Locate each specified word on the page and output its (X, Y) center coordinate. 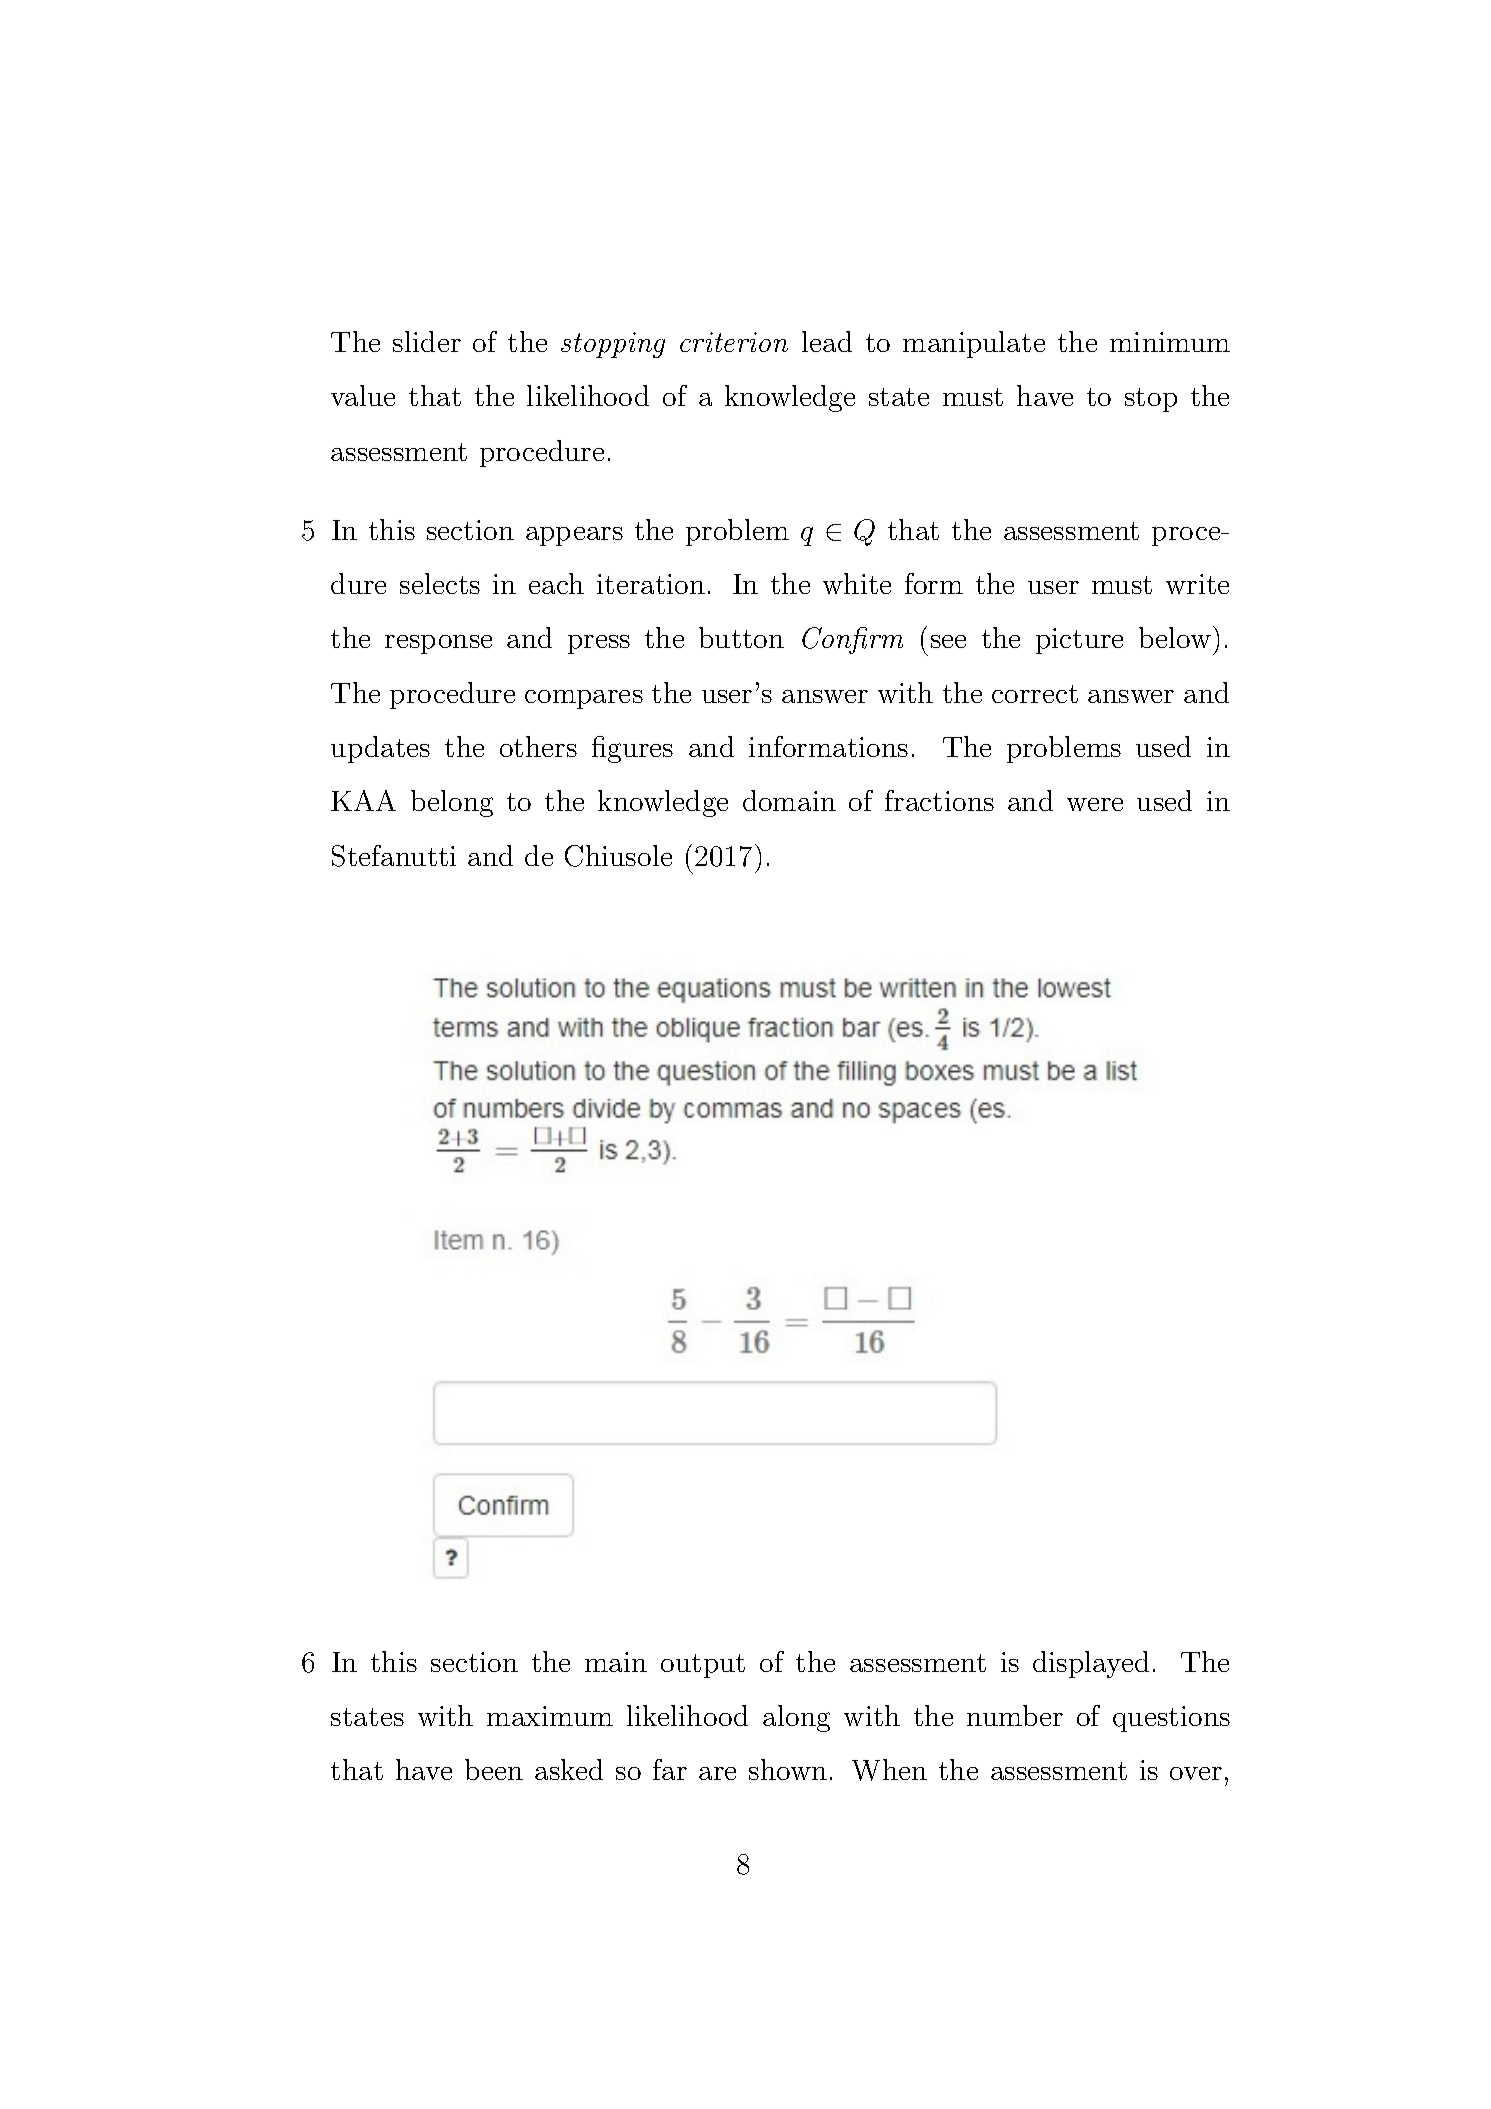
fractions (939, 800)
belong (452, 803)
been (494, 1769)
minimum (1170, 342)
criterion (734, 342)
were (1095, 804)
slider (427, 341)
